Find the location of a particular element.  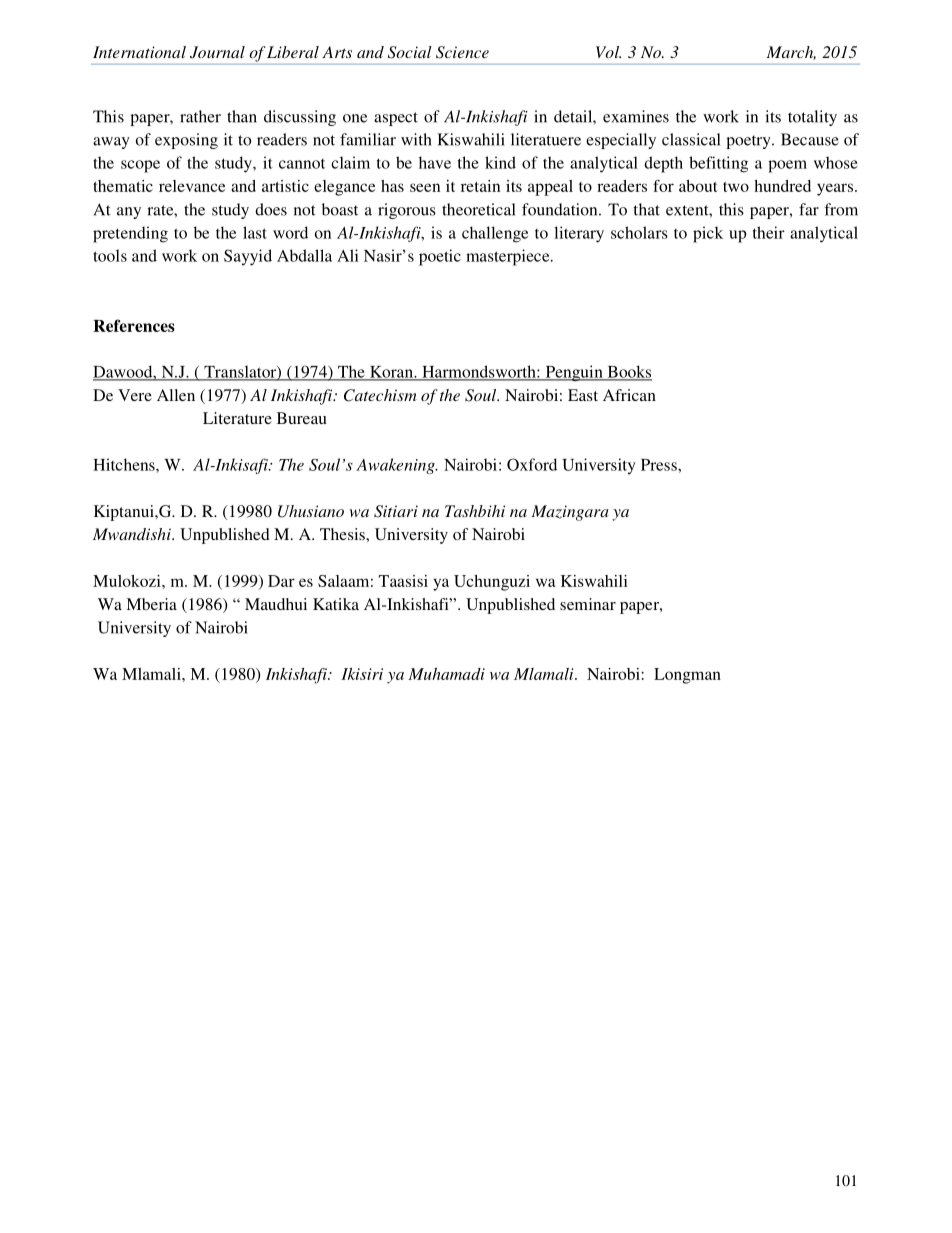

Longman is located at coordinates (687, 676).
